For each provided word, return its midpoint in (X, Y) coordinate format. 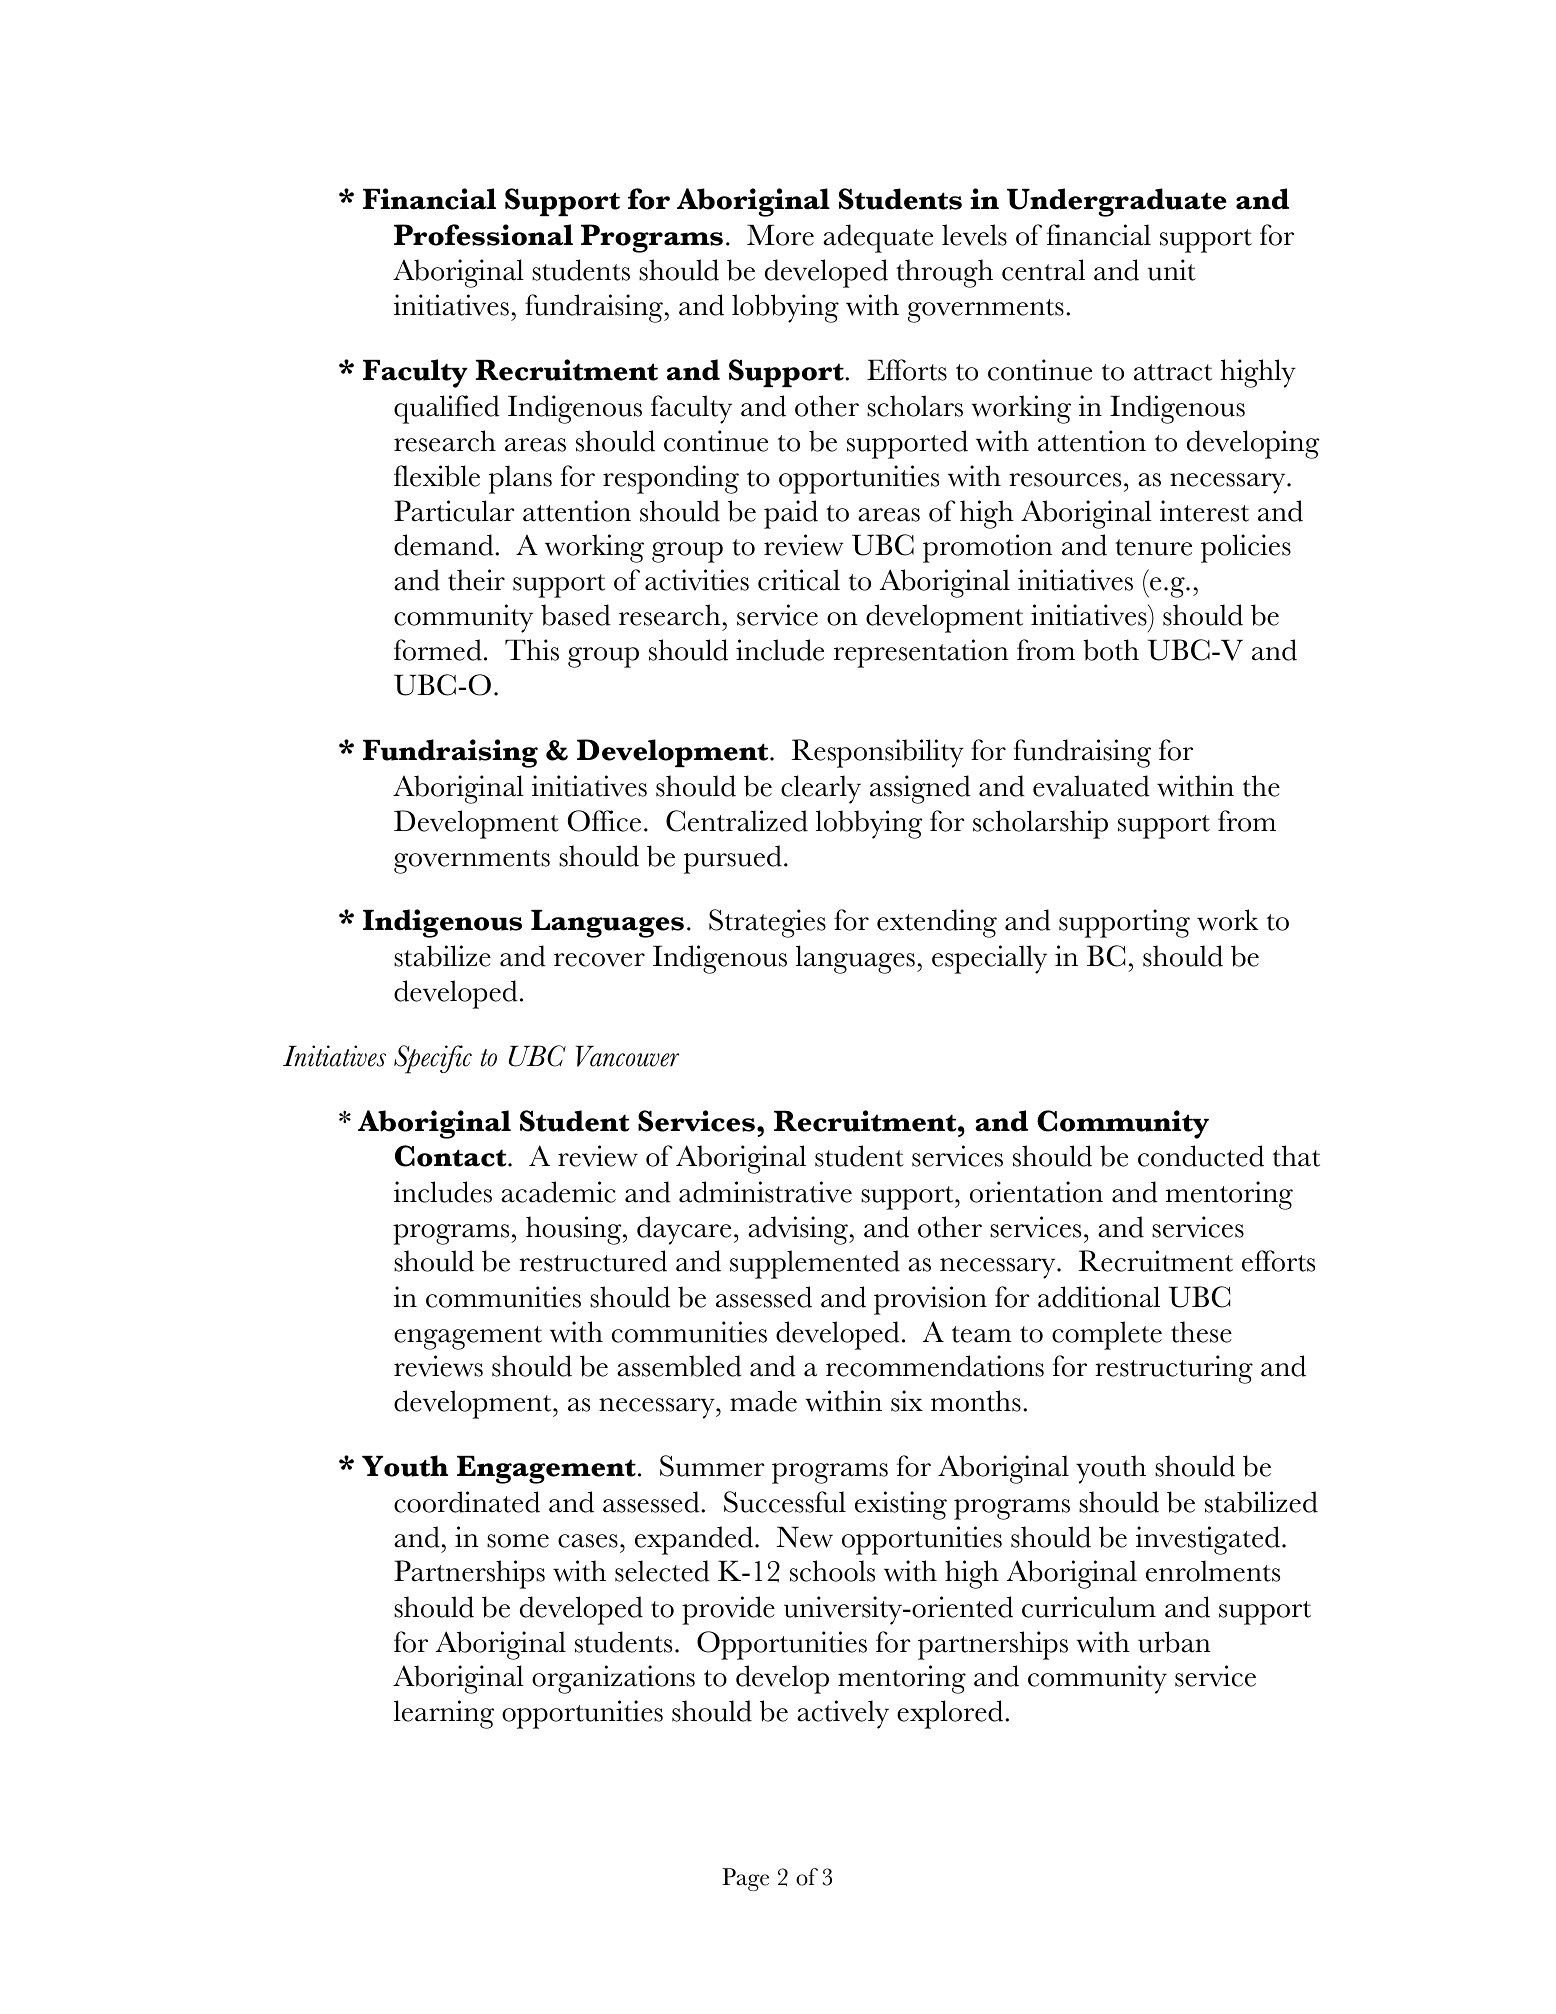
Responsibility (878, 753)
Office (604, 821)
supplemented (815, 1264)
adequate (878, 238)
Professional (483, 235)
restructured (593, 1261)
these (1201, 1332)
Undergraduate (1117, 202)
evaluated (1091, 786)
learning (444, 1714)
